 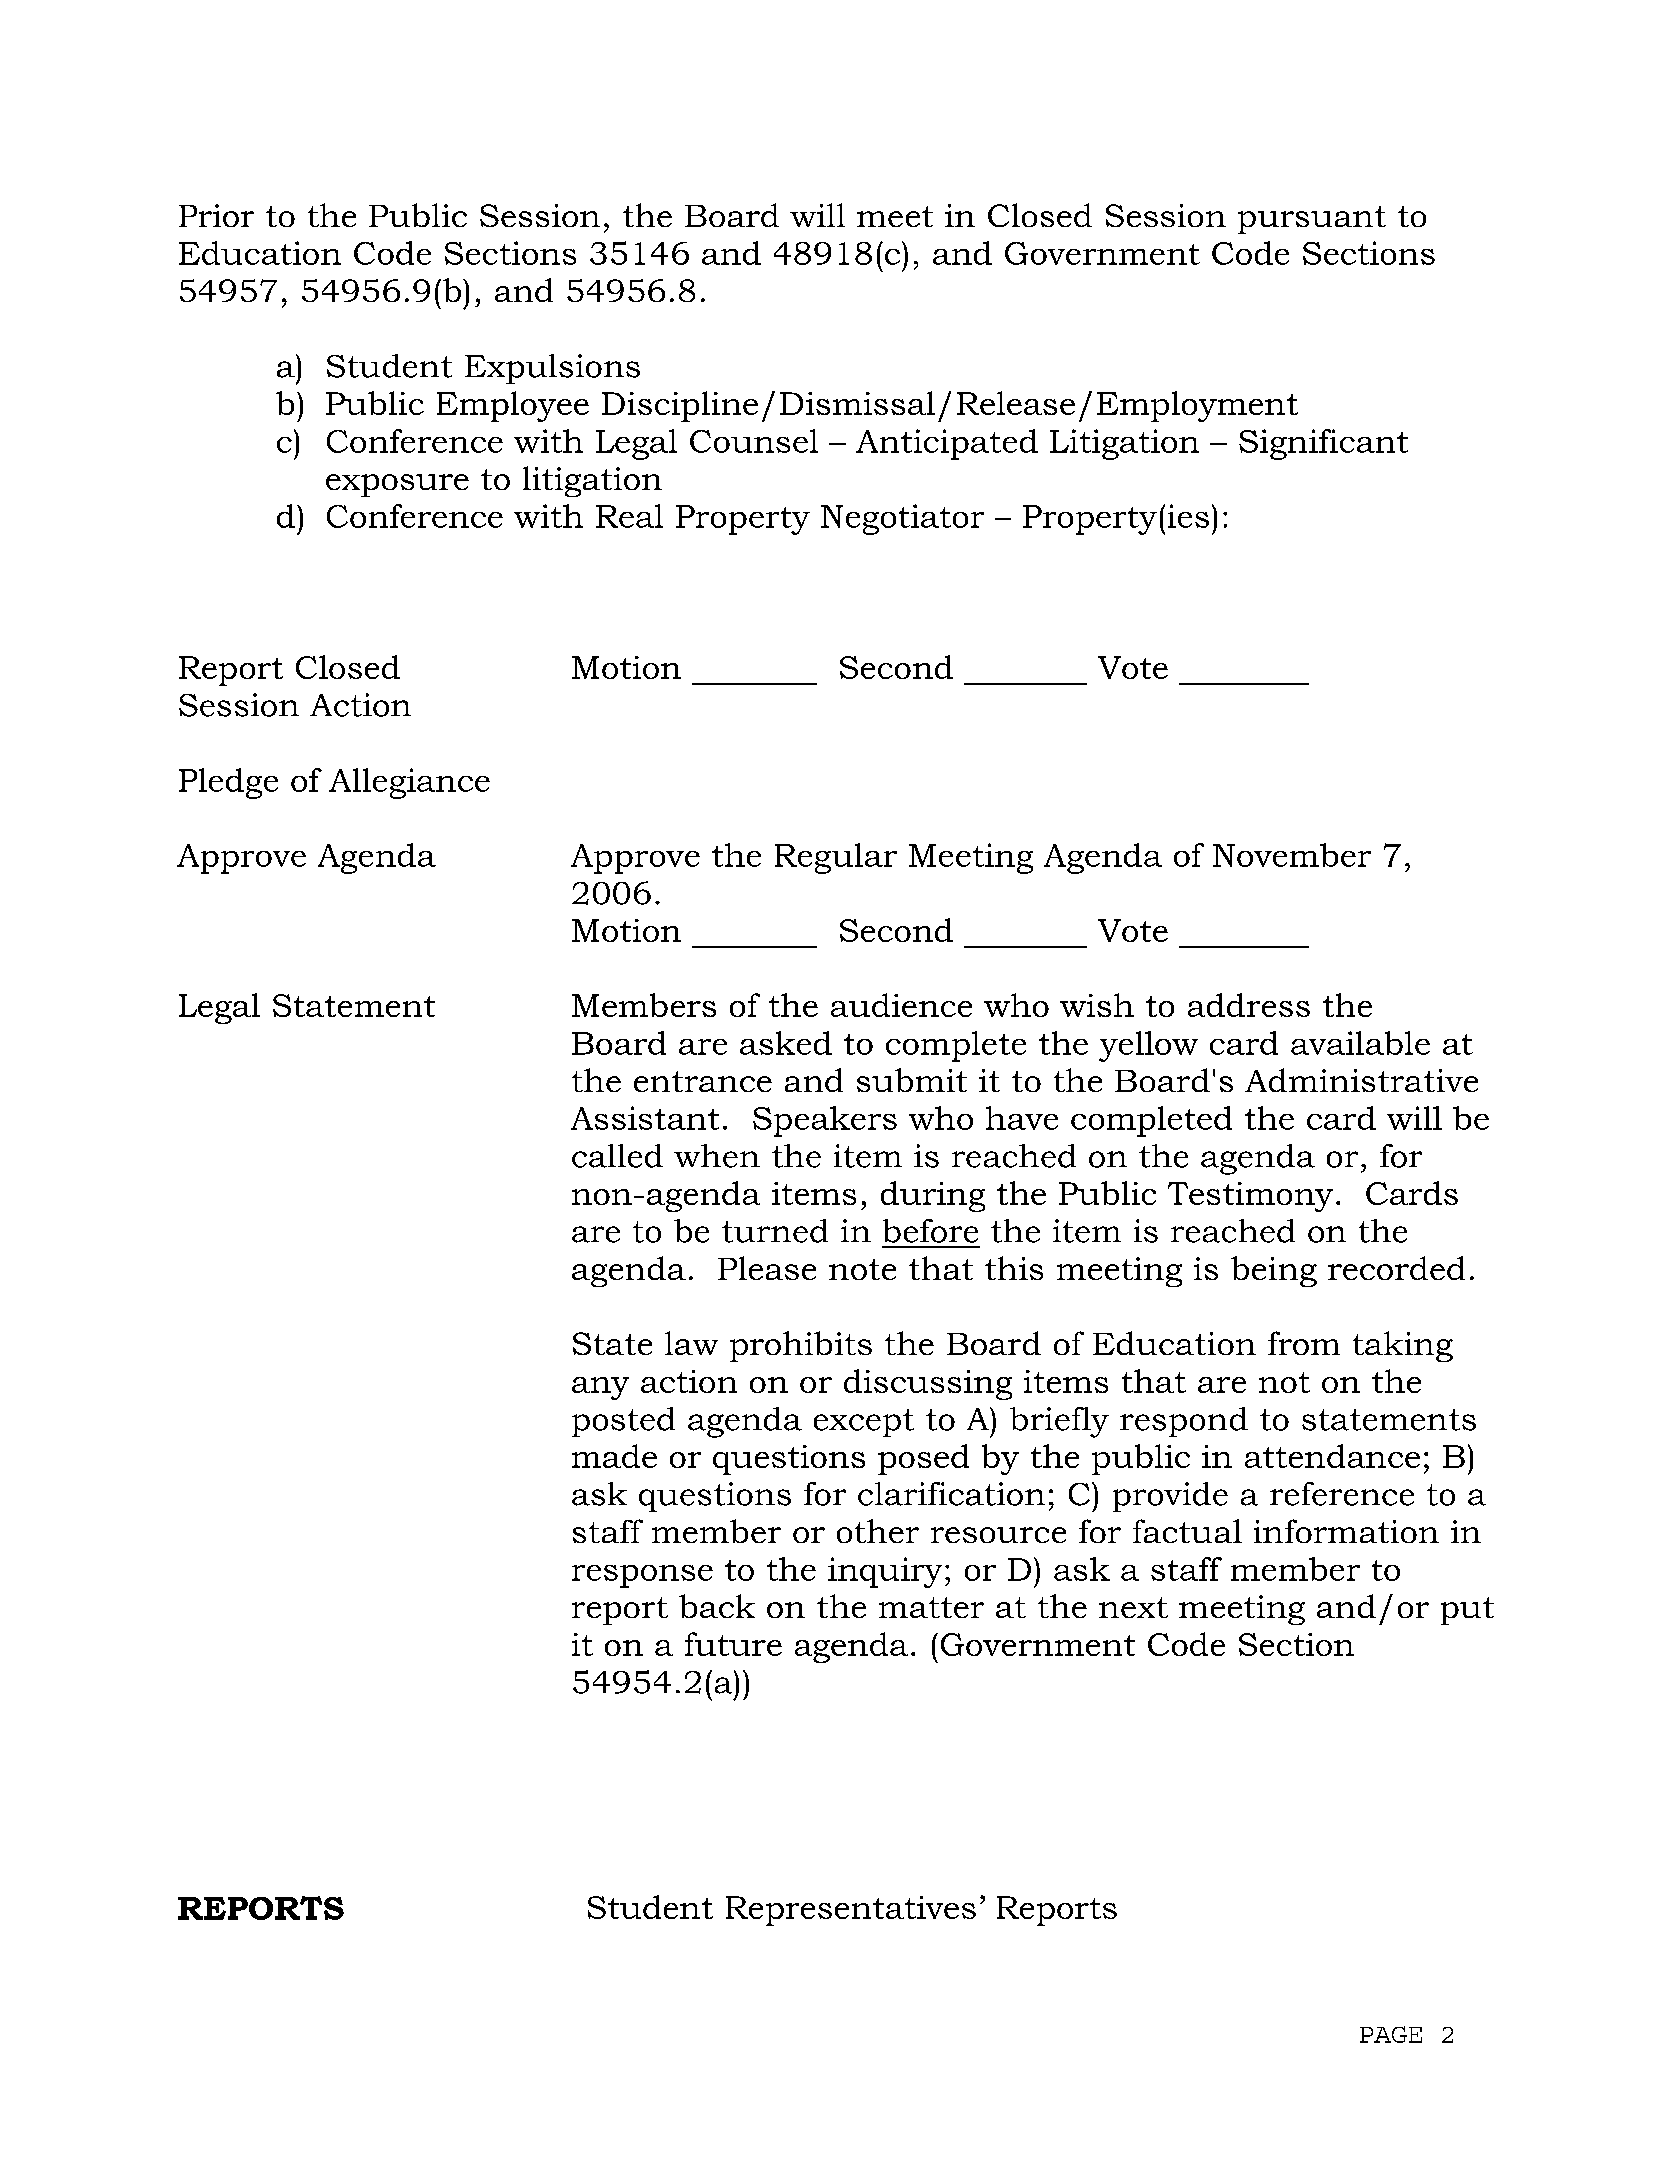 What do you see at coordinates (851, 1911) in the screenshot?
I see `Representatives` at bounding box center [851, 1911].
